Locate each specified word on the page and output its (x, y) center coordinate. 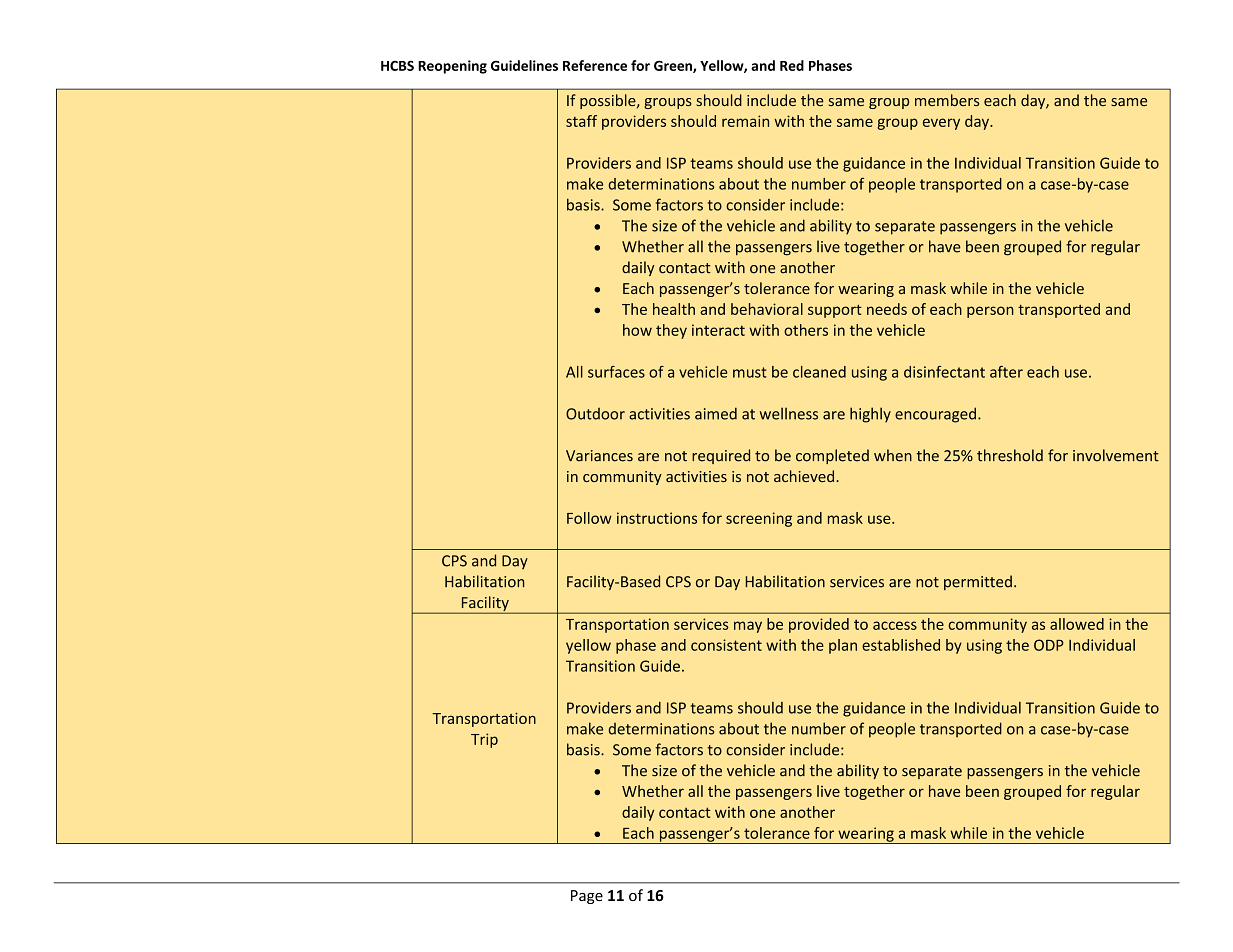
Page (587, 897)
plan (843, 646)
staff (581, 121)
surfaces (616, 372)
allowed (1077, 624)
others (806, 330)
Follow (589, 518)
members (947, 100)
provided (819, 625)
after (1006, 372)
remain (745, 121)
